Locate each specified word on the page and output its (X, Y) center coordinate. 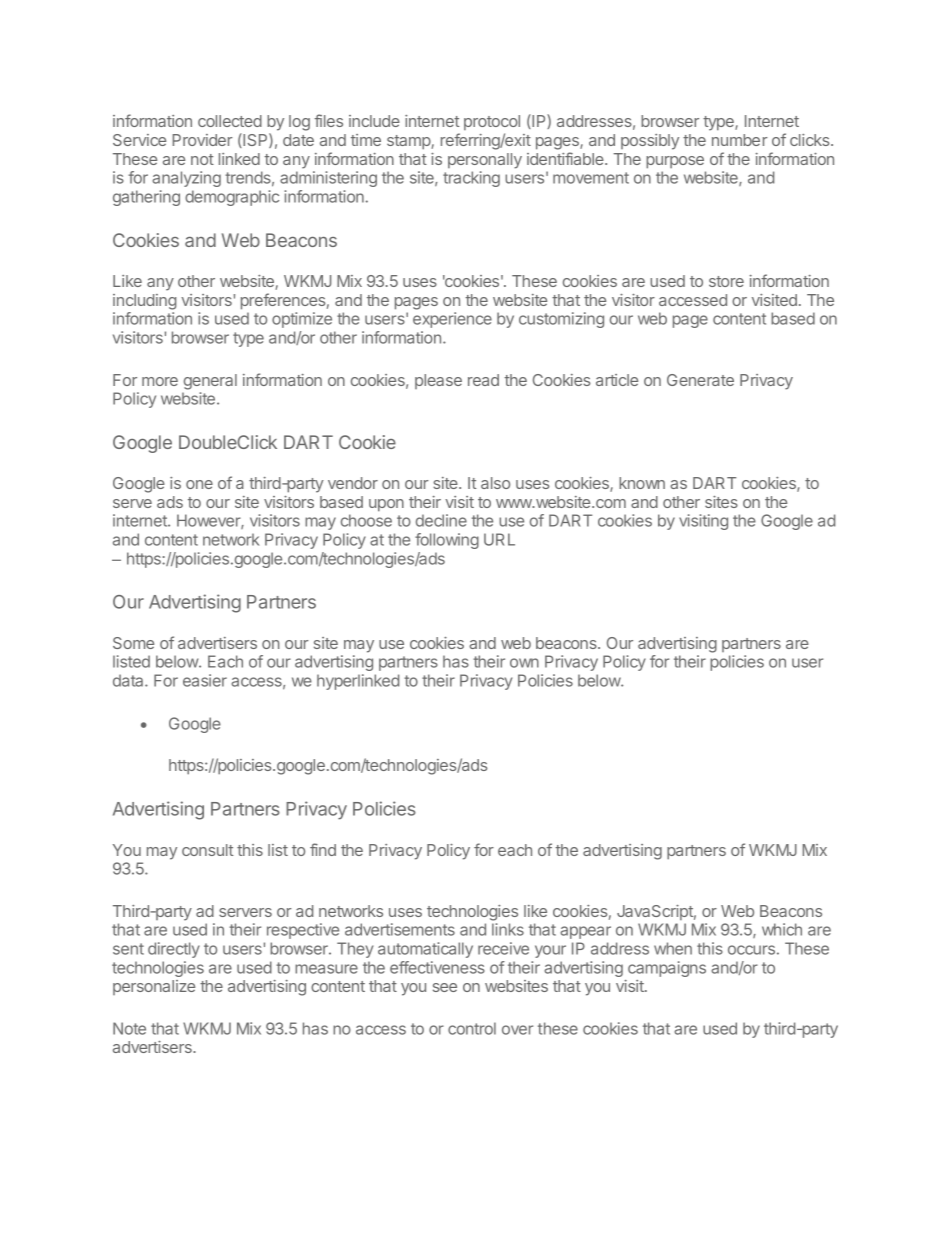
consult (207, 850)
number (740, 140)
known (642, 483)
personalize (154, 987)
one (199, 484)
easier (205, 680)
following (447, 541)
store (726, 281)
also (495, 483)
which (782, 929)
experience (452, 320)
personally (485, 161)
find (323, 849)
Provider (203, 140)
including (144, 302)
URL (499, 539)
